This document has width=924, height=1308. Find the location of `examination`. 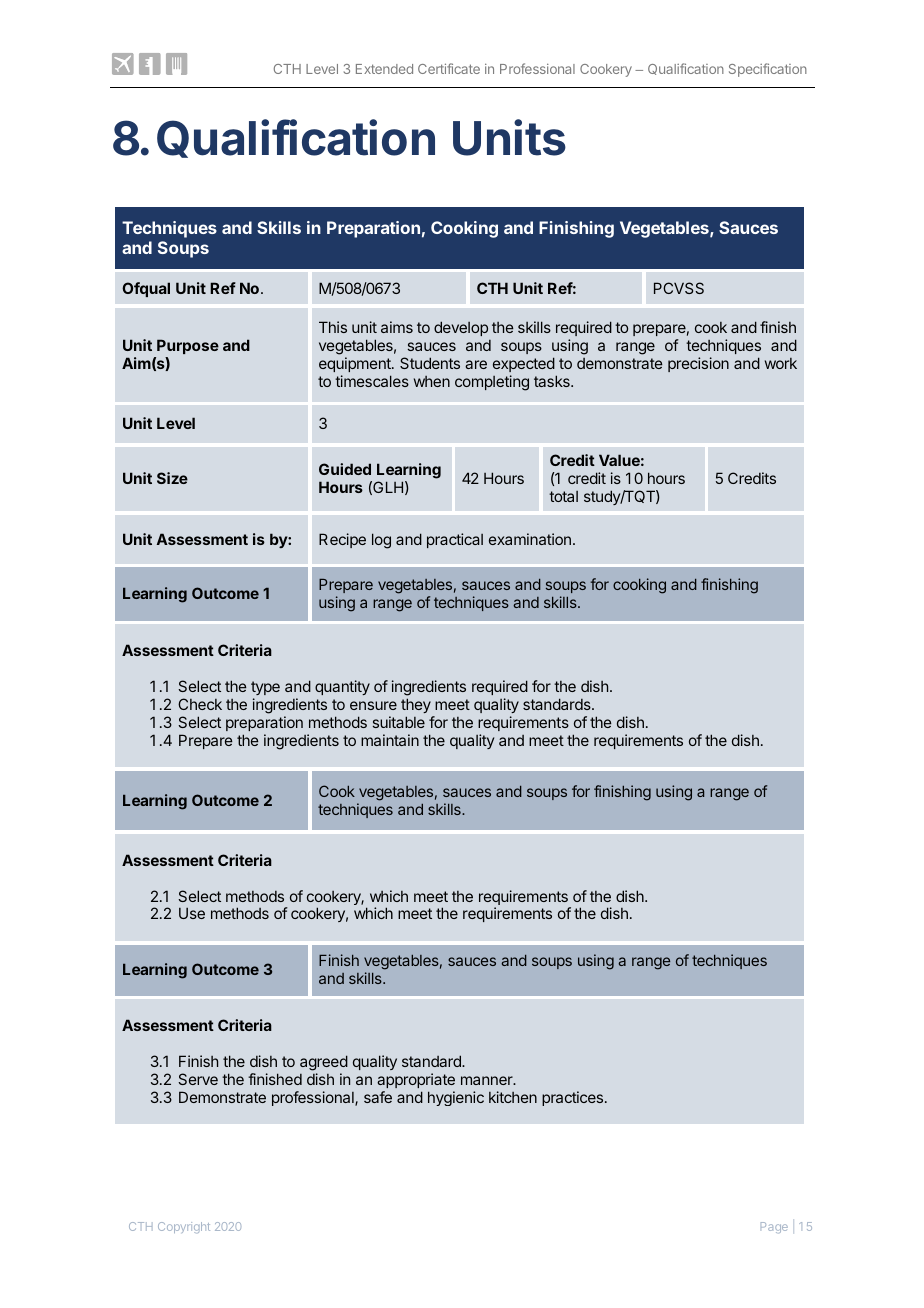

examination is located at coordinates (530, 539).
